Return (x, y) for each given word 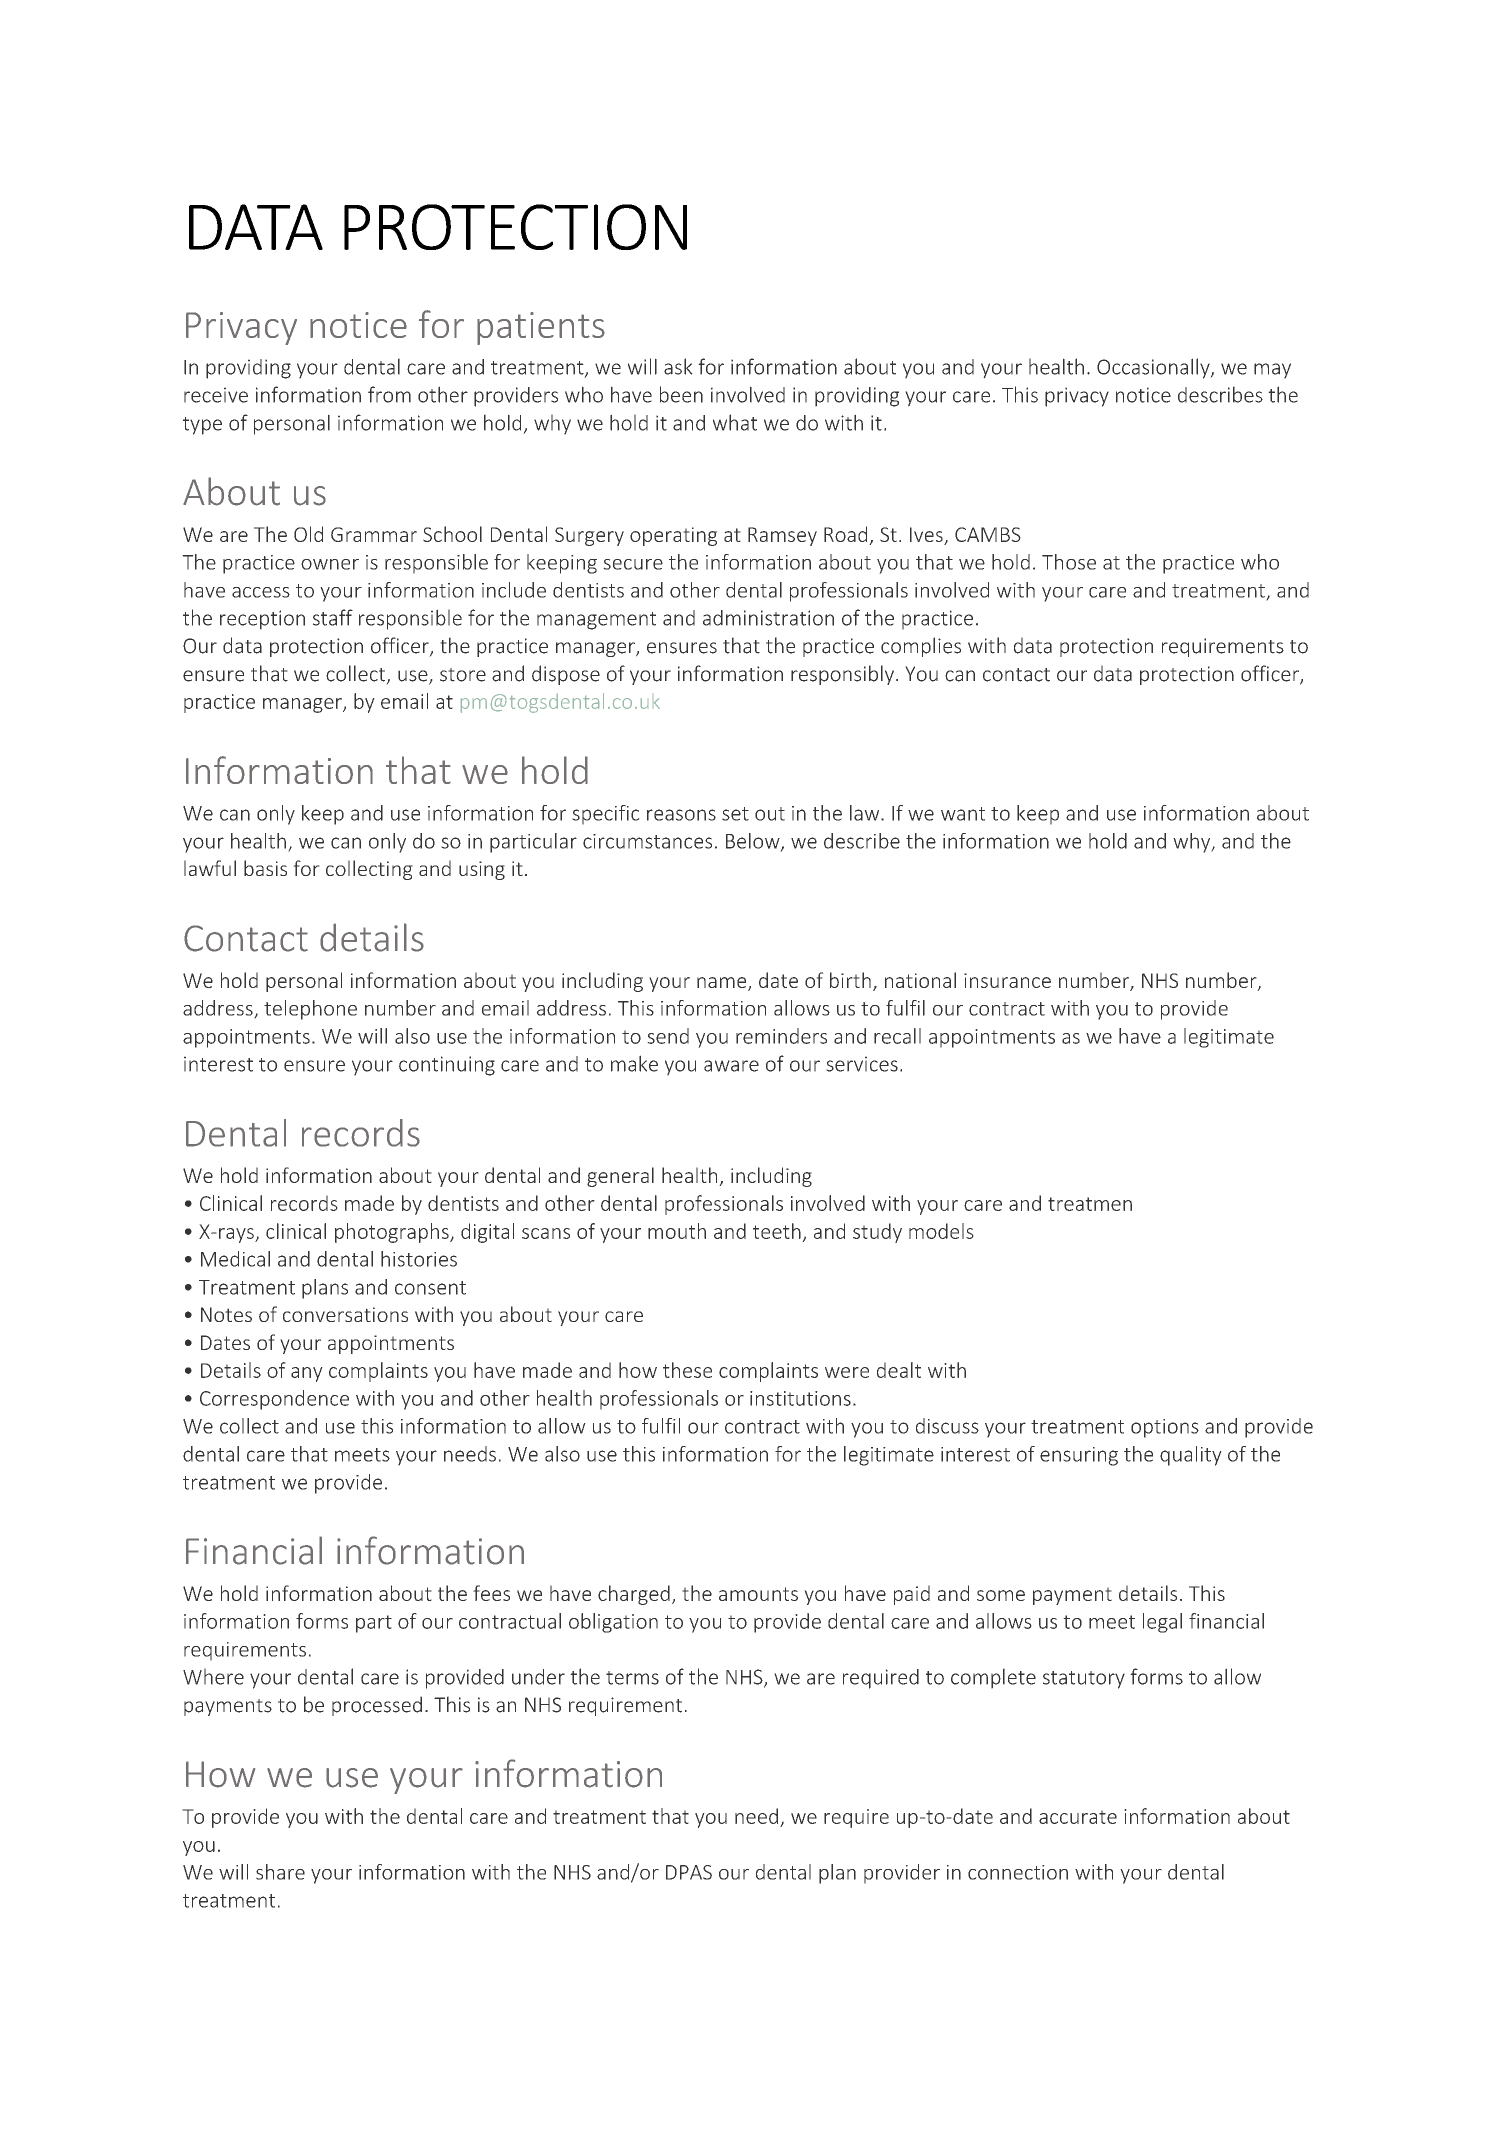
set (735, 814)
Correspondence (274, 1400)
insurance (1007, 980)
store (463, 675)
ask (678, 366)
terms (632, 1678)
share (280, 1872)
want (963, 814)
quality (1191, 1456)
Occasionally (1154, 368)
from (389, 394)
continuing (447, 1066)
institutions (800, 1398)
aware (731, 1066)
